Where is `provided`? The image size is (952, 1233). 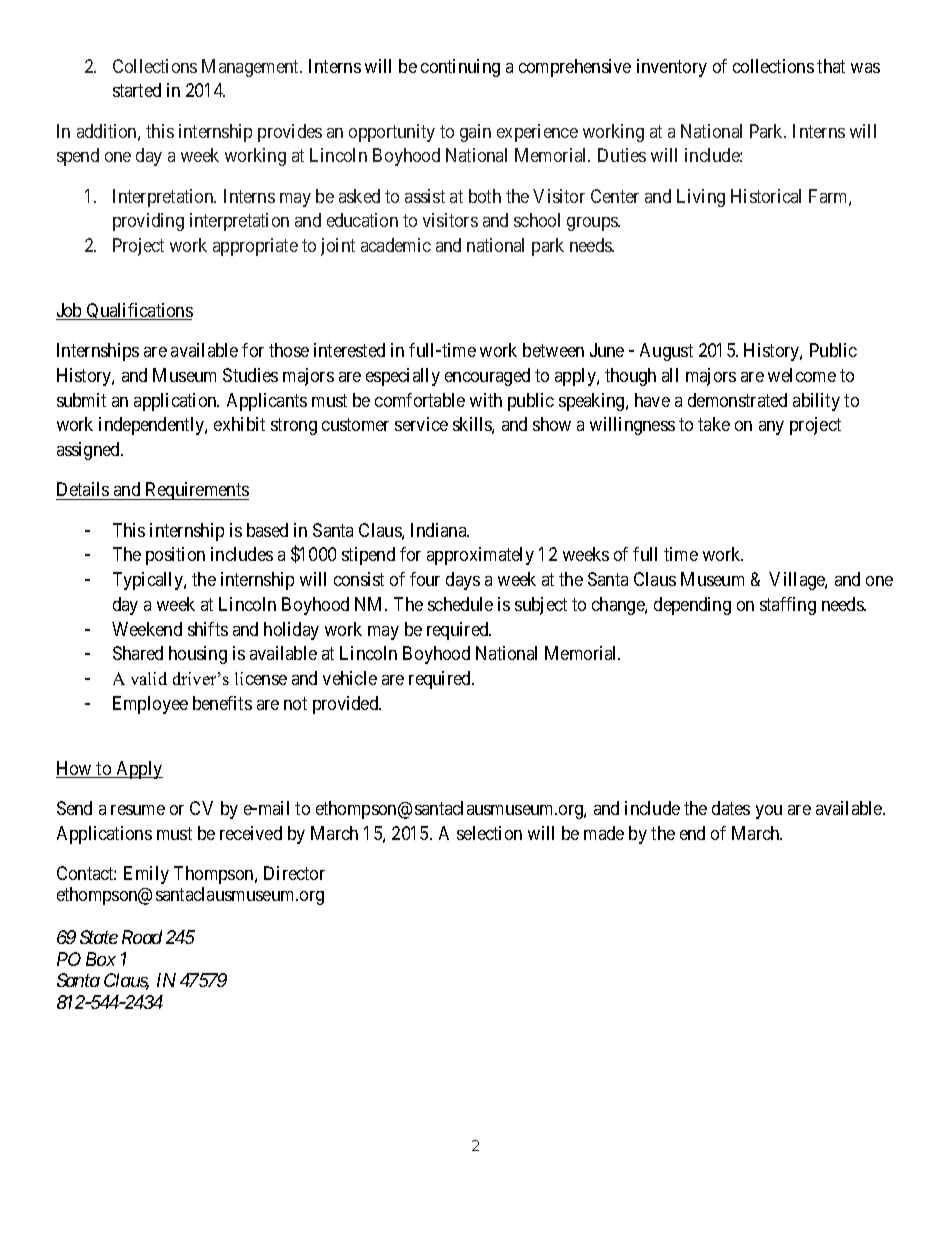
provided is located at coordinates (347, 705).
